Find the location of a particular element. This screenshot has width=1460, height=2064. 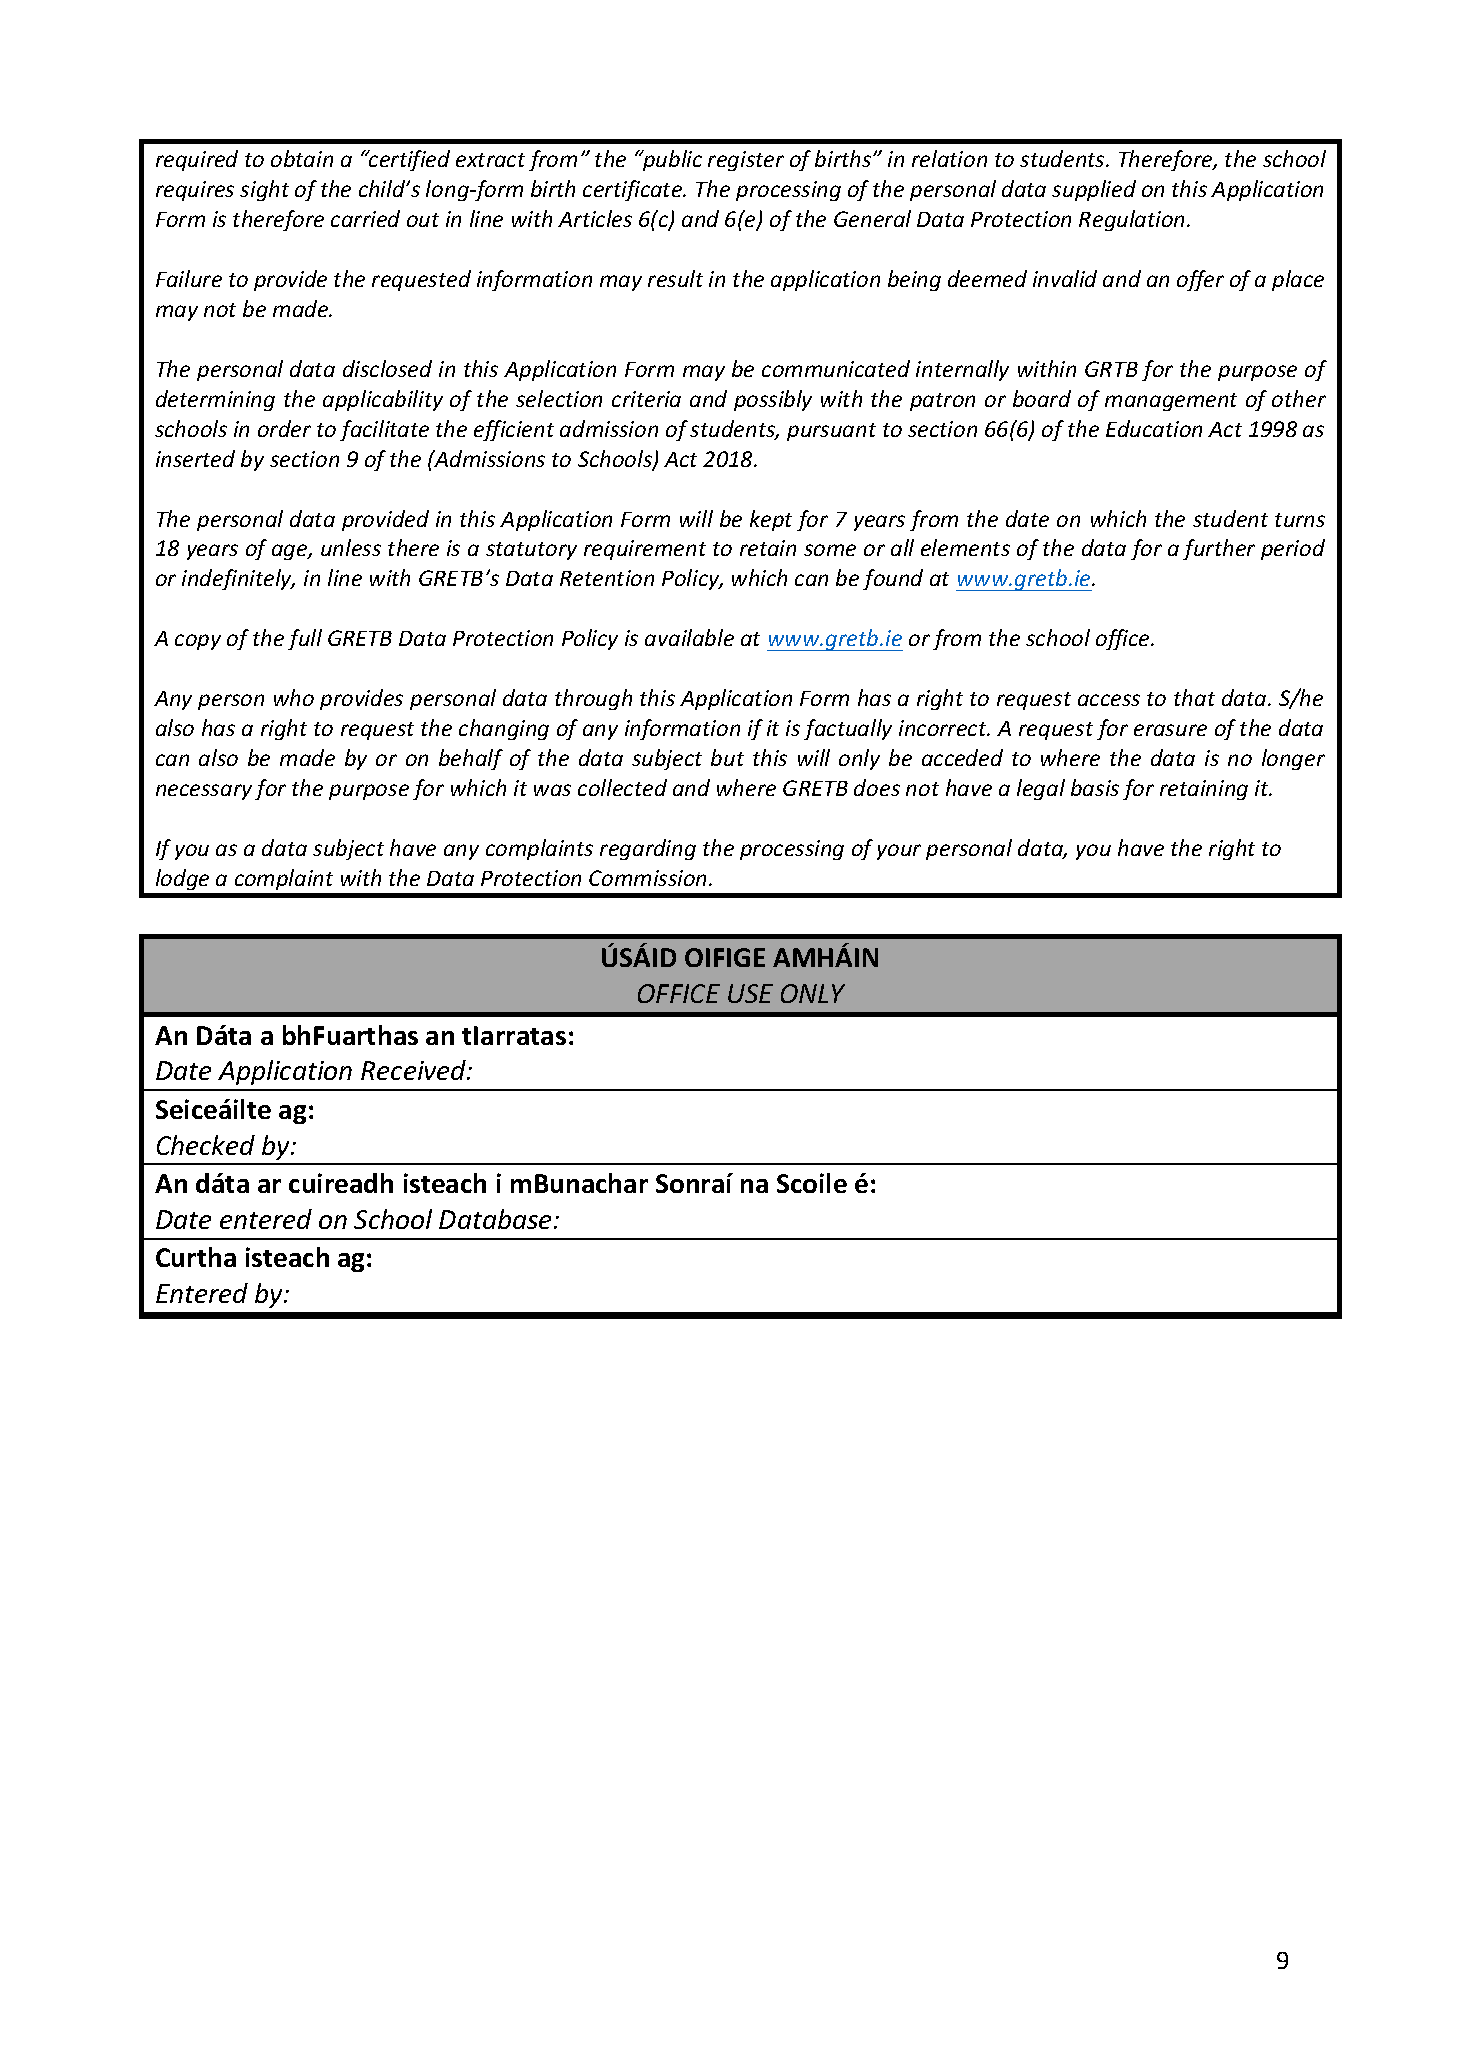

available is located at coordinates (689, 637).
